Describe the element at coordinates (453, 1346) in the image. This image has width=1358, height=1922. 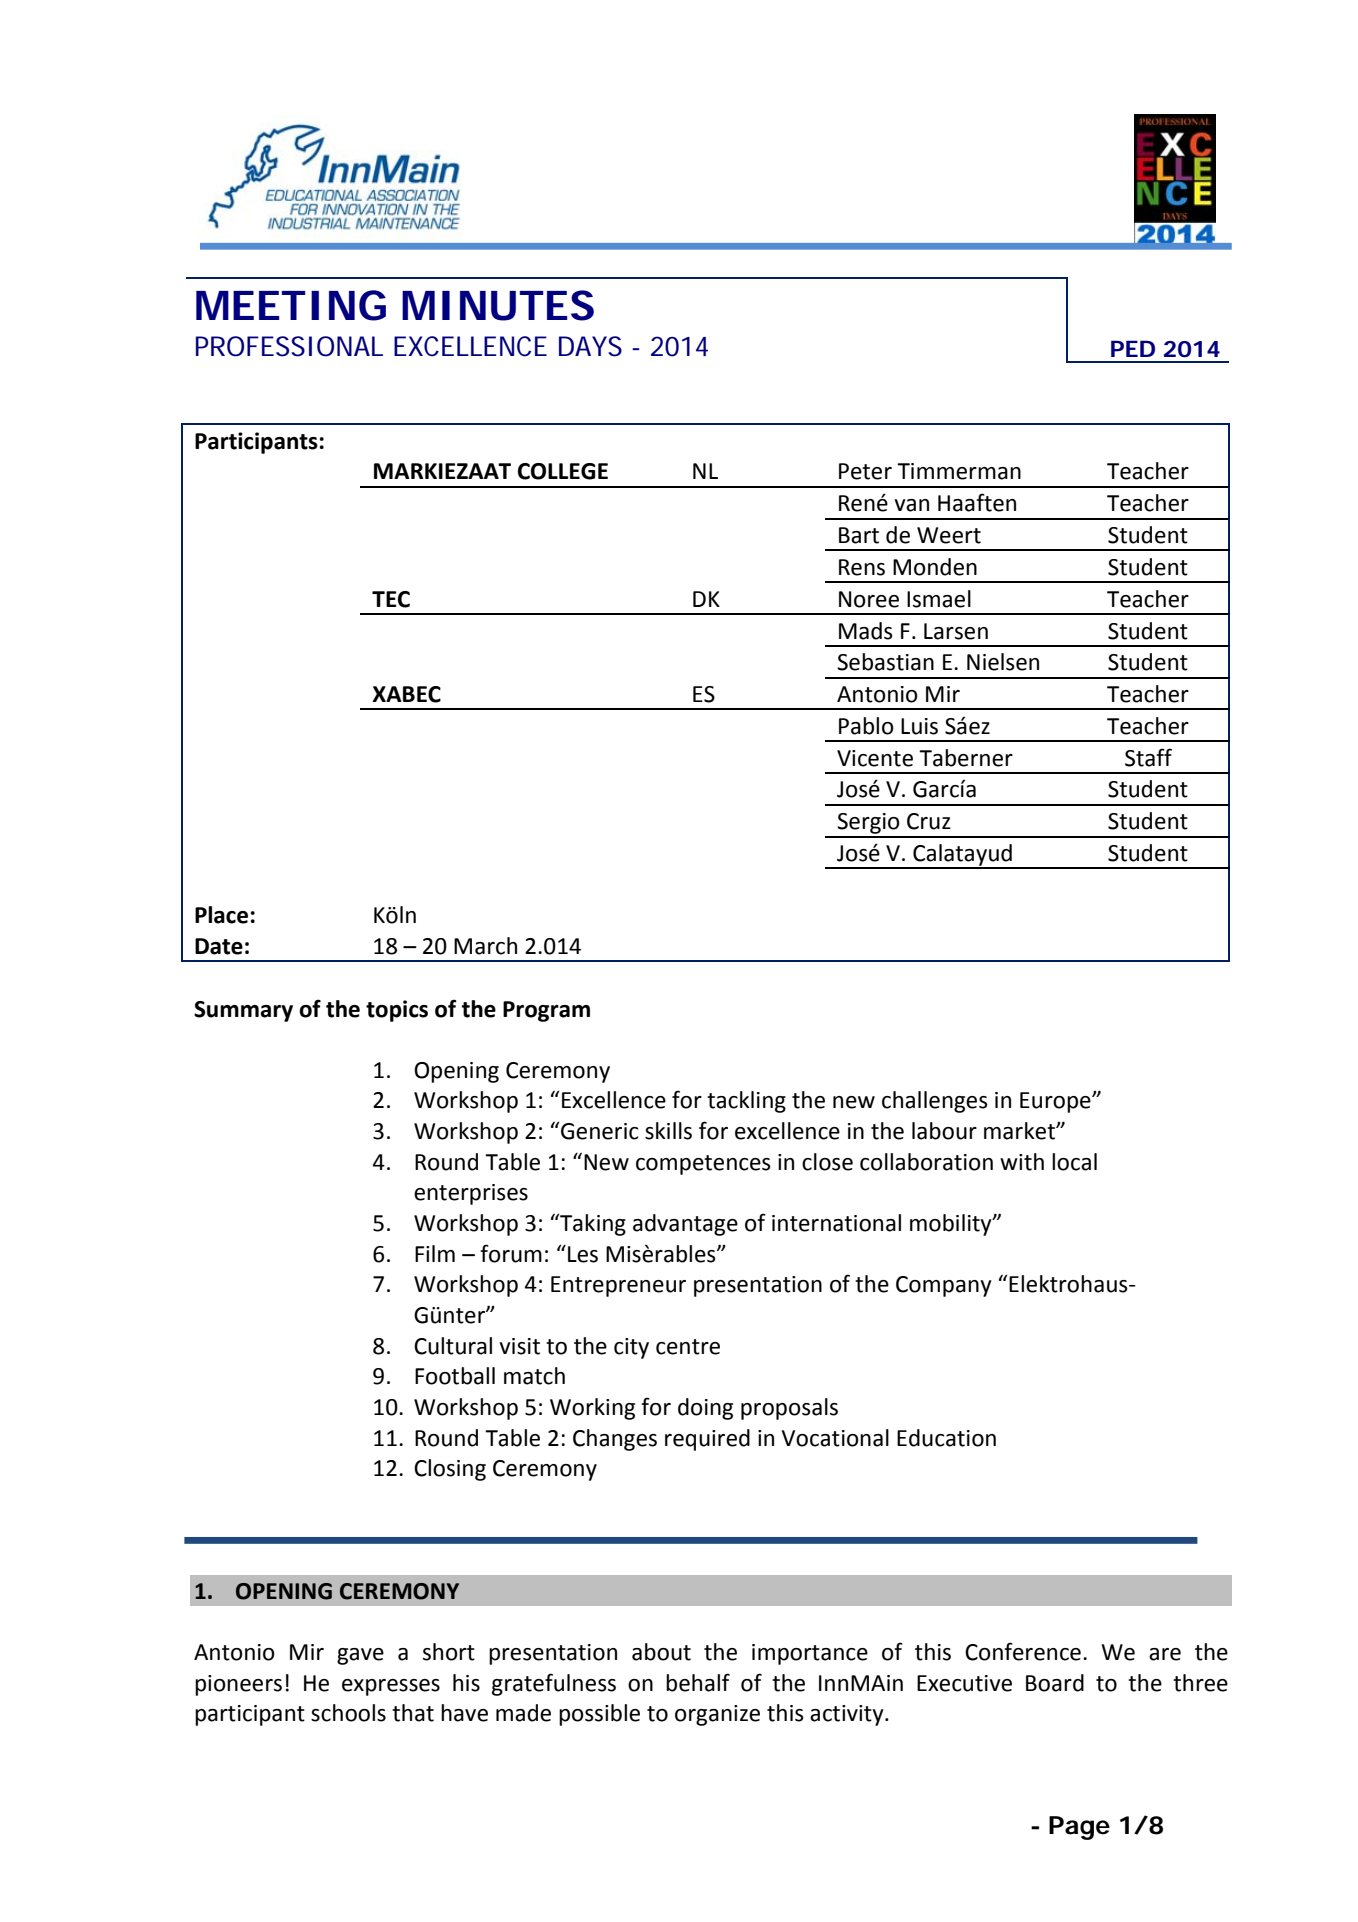
I see `Cultural` at that location.
